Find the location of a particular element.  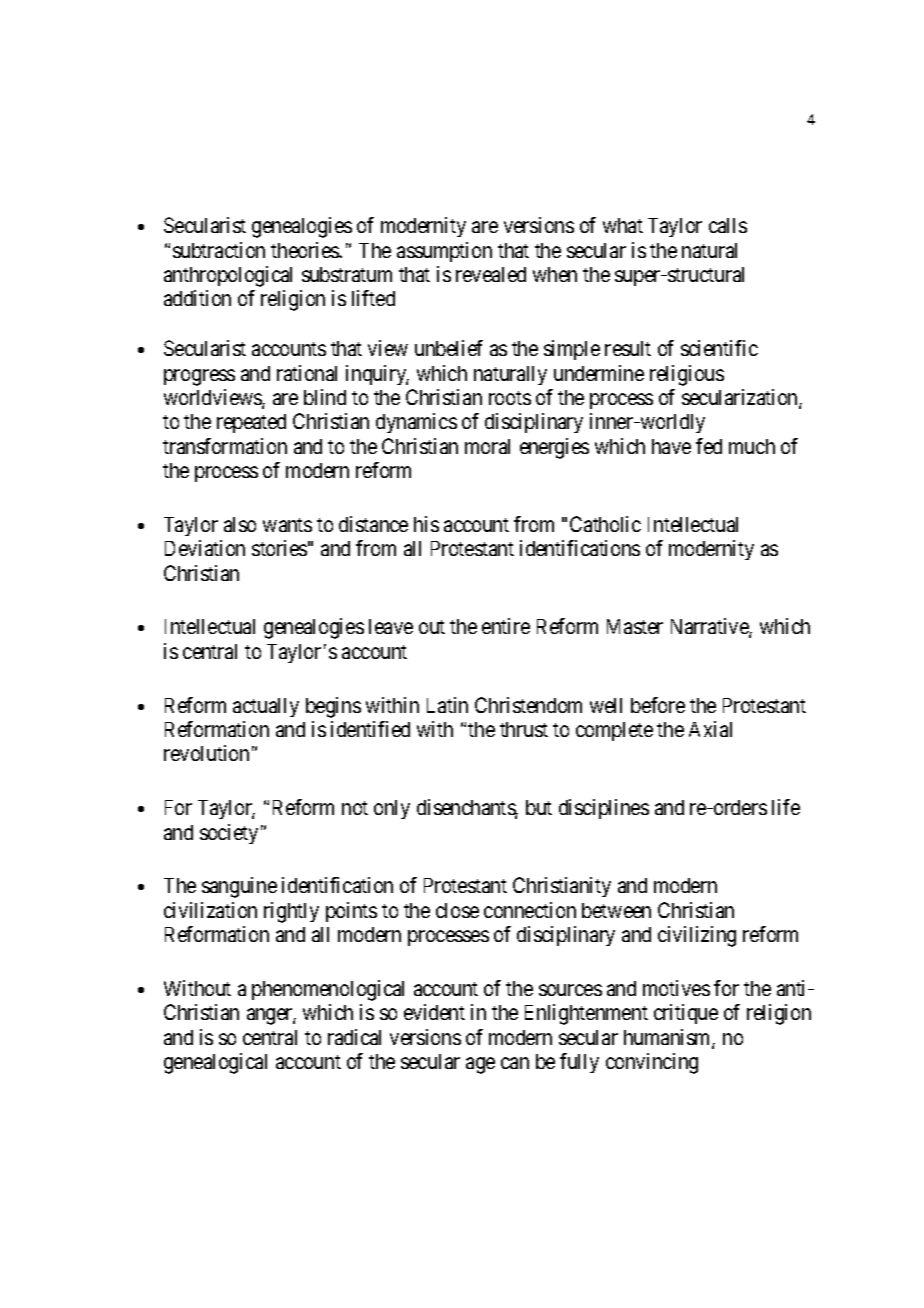

calls is located at coordinates (728, 225).
